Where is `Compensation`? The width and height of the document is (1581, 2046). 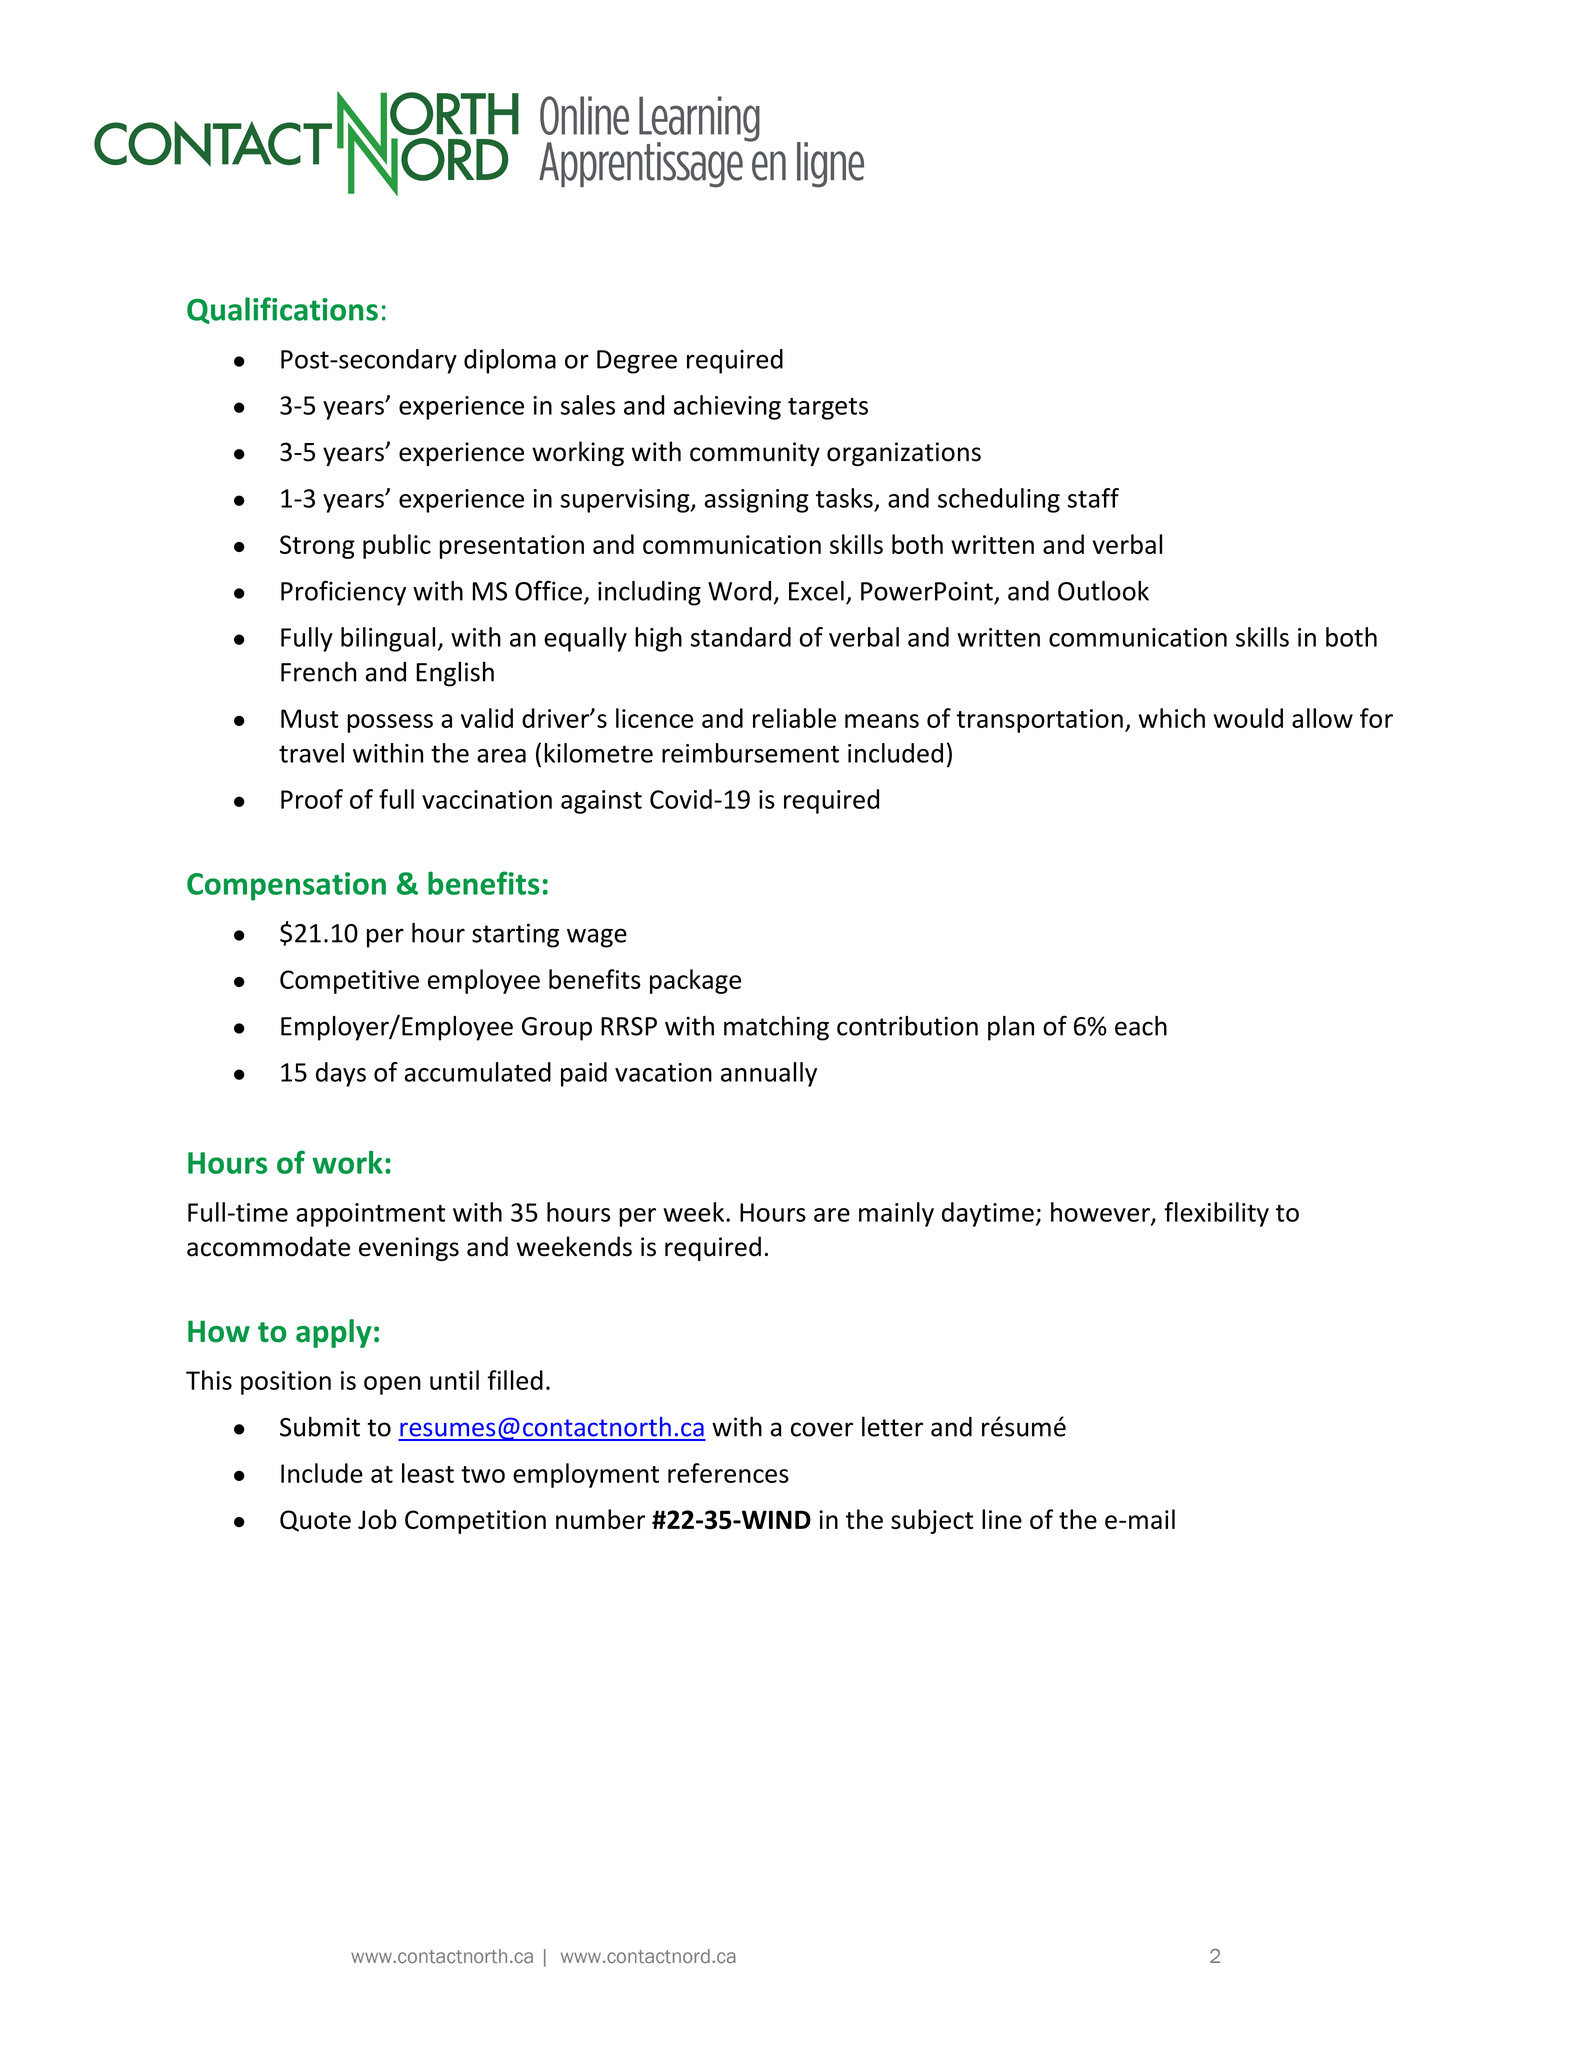 Compensation is located at coordinates (286, 886).
